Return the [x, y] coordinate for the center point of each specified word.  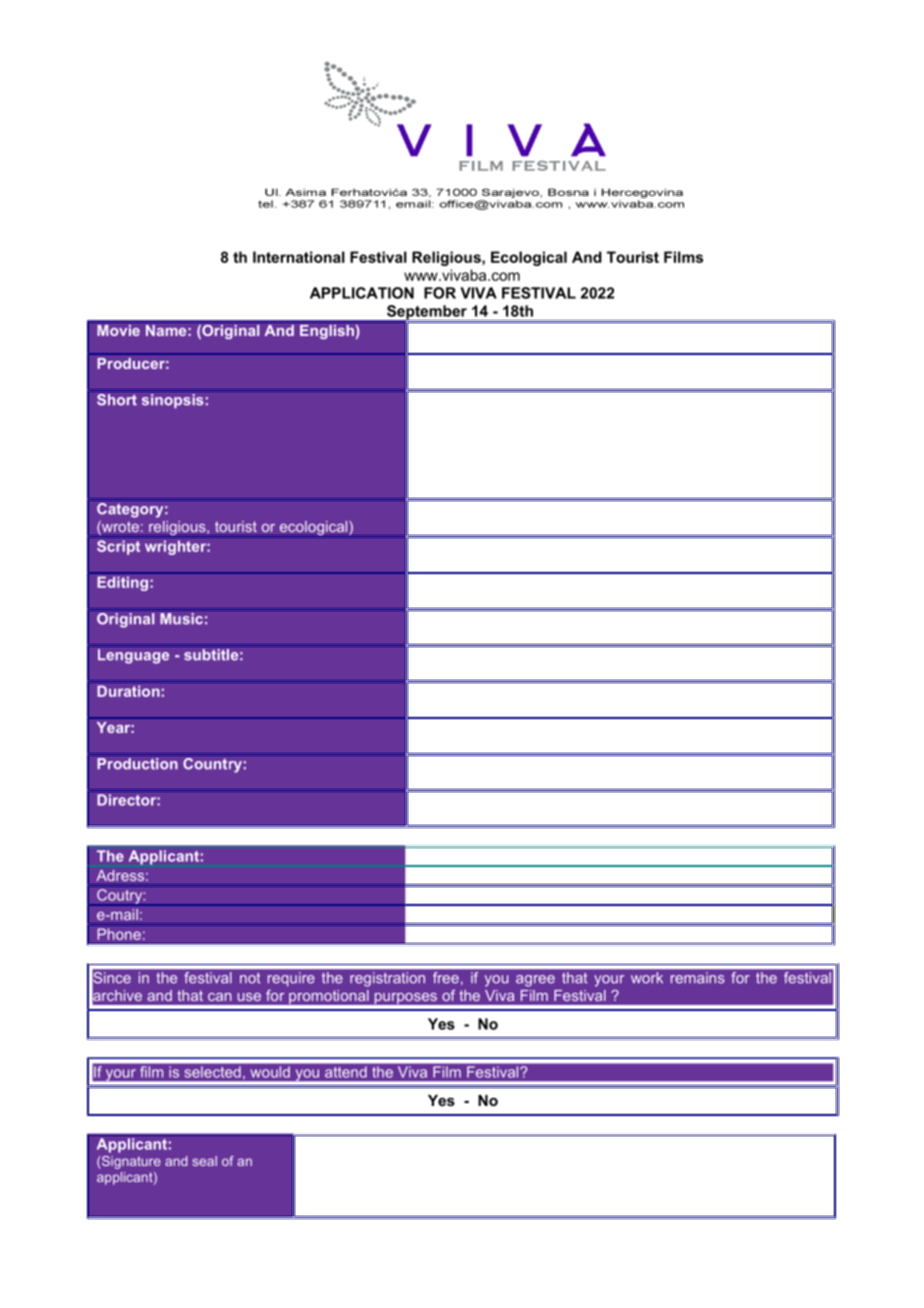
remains [697, 977]
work [647, 977]
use [249, 997]
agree [535, 981]
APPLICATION [362, 293]
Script [118, 547]
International [299, 257]
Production [137, 764]
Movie [118, 329]
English [327, 330]
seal [204, 1161]
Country [212, 764]
